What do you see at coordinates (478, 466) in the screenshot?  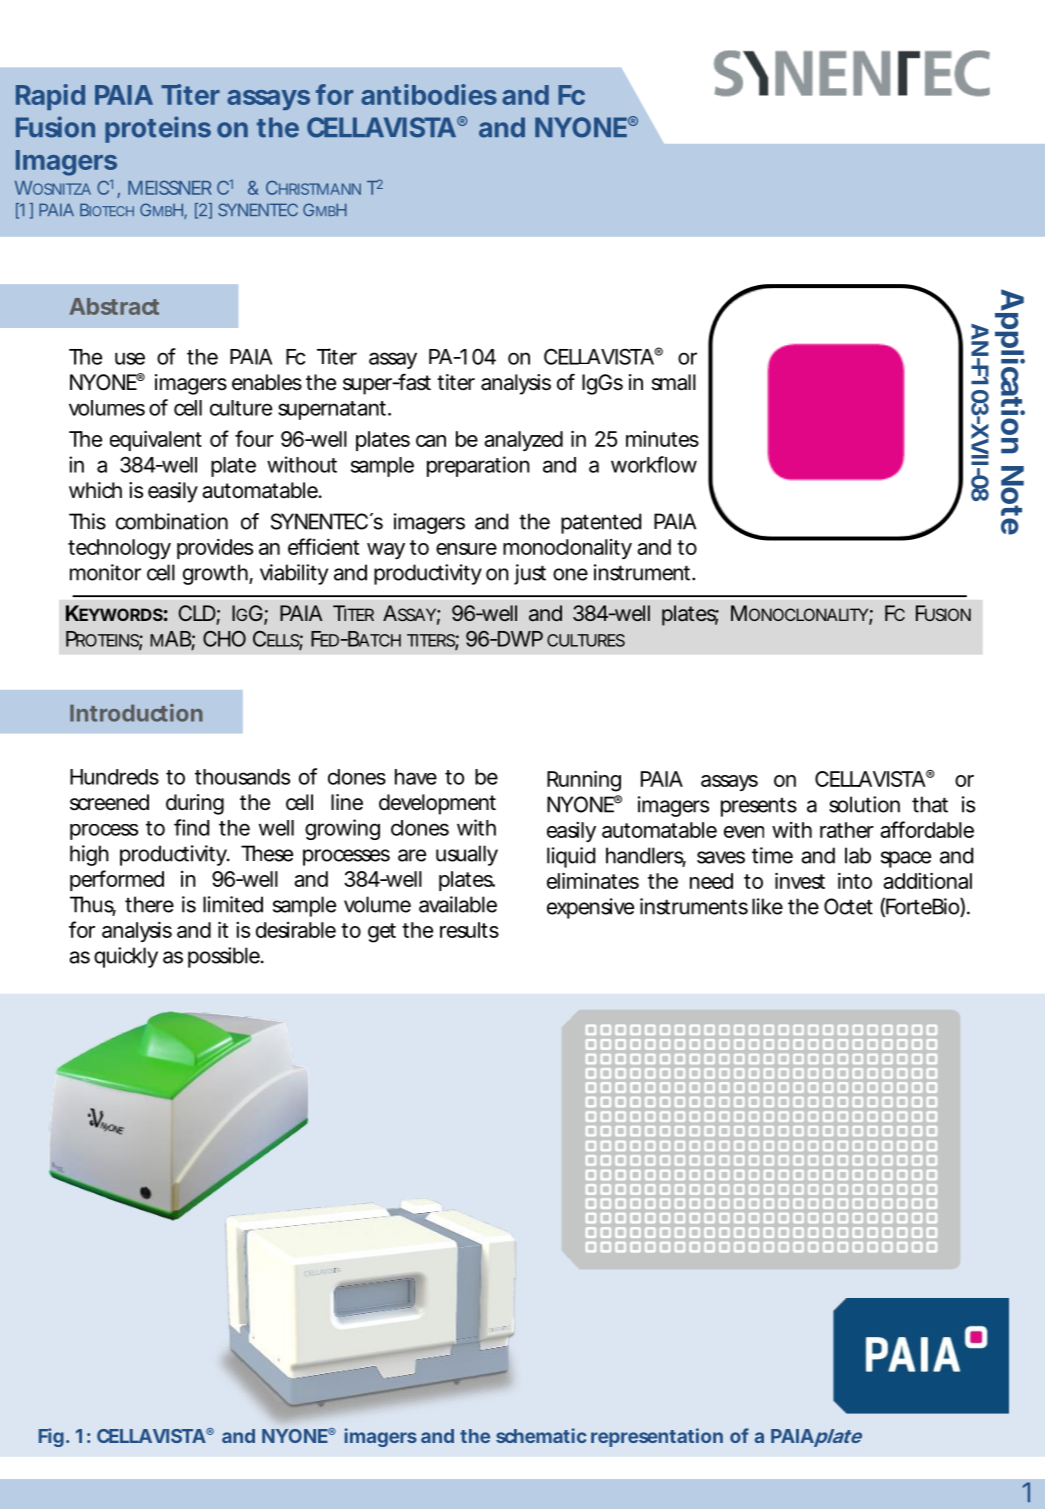 I see `preparation` at bounding box center [478, 466].
